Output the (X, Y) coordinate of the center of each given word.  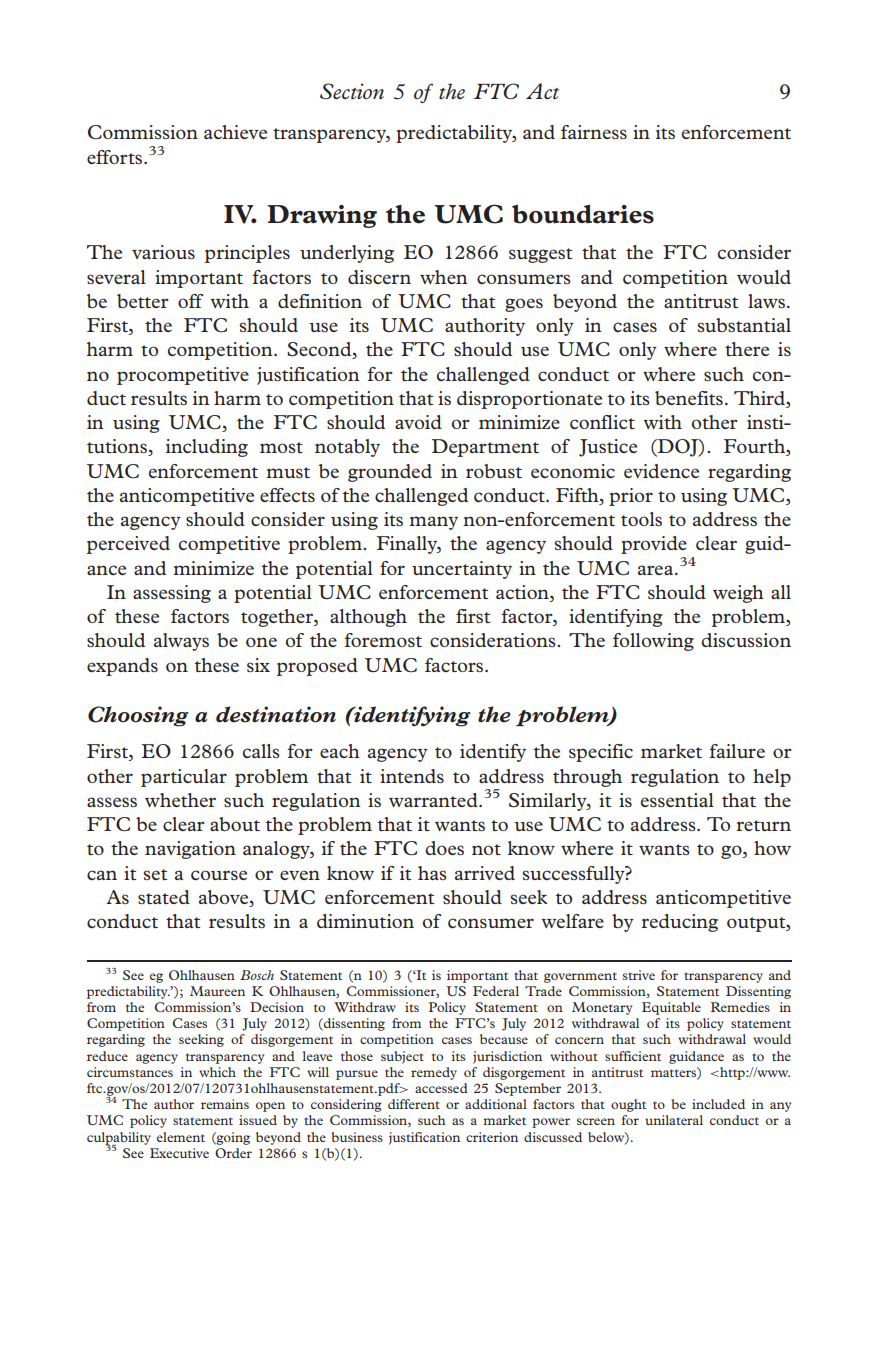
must (288, 472)
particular (184, 778)
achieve (235, 132)
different (414, 1104)
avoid (418, 422)
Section (352, 91)
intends (412, 776)
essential (677, 800)
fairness (594, 132)
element (181, 1137)
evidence (661, 471)
